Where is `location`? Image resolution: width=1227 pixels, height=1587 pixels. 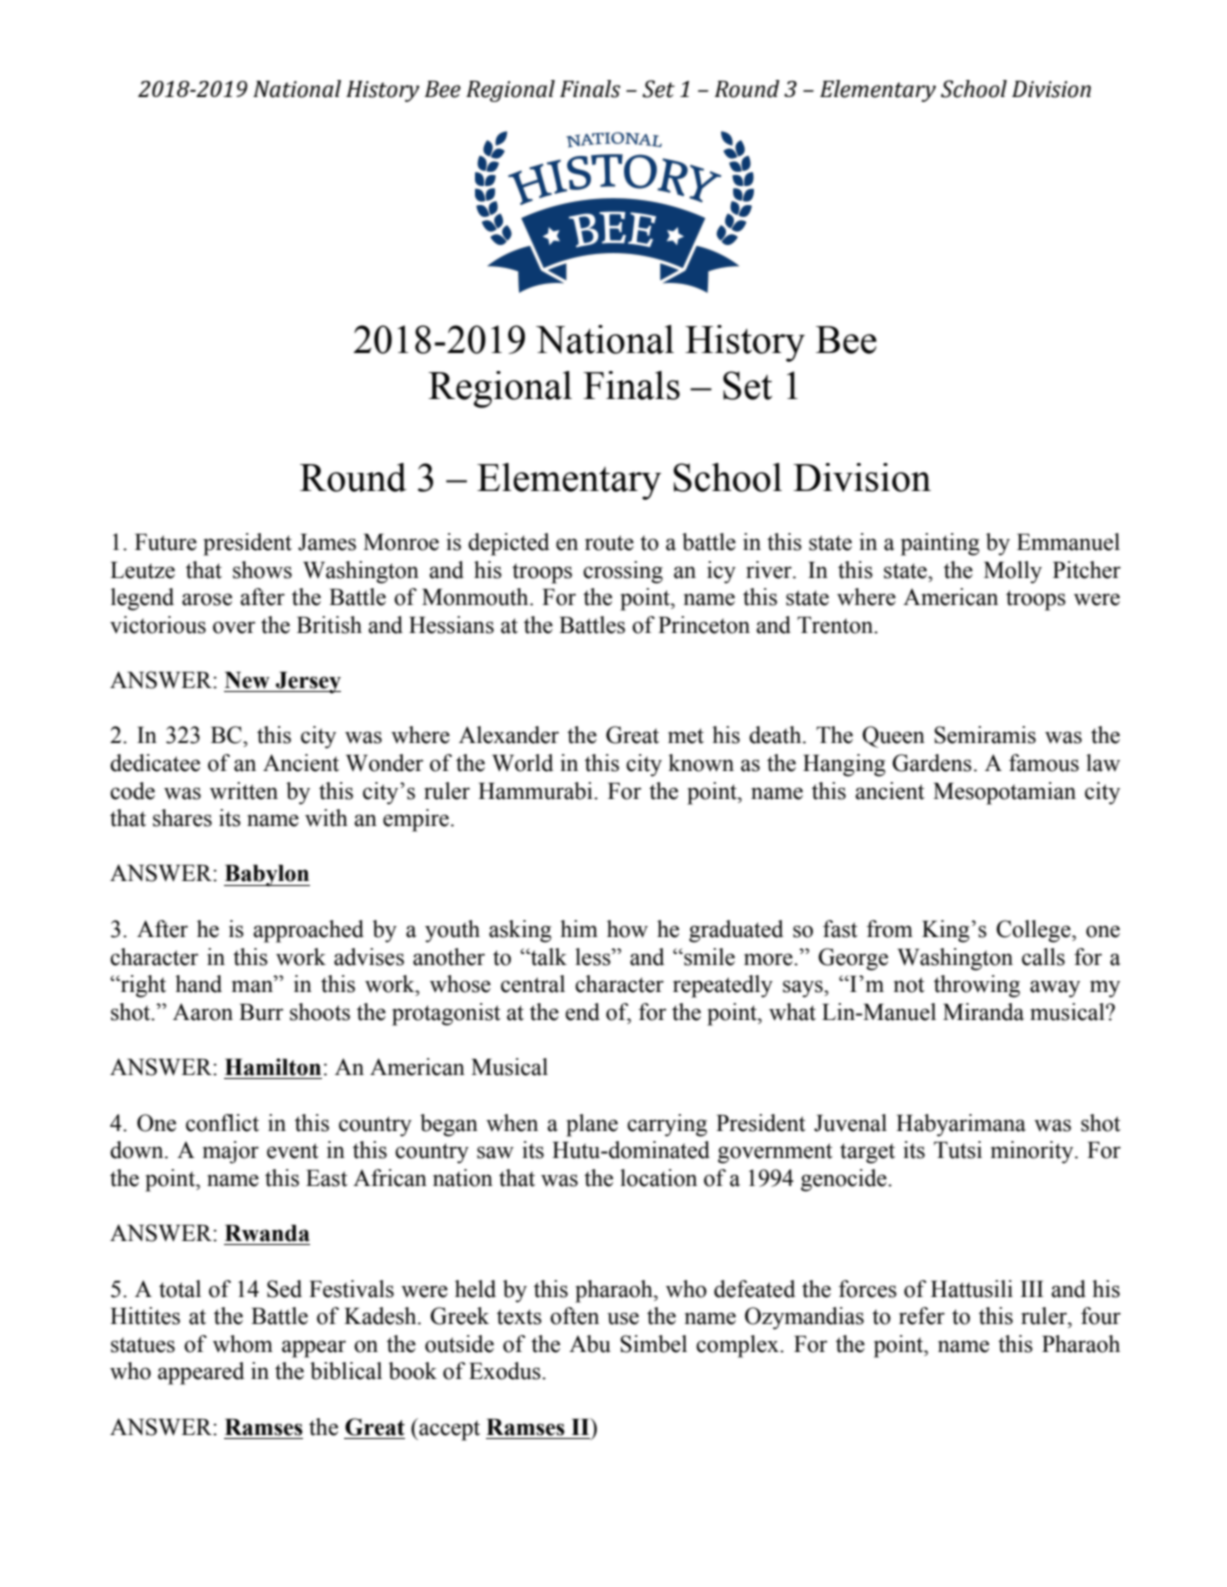
location is located at coordinates (658, 1178).
